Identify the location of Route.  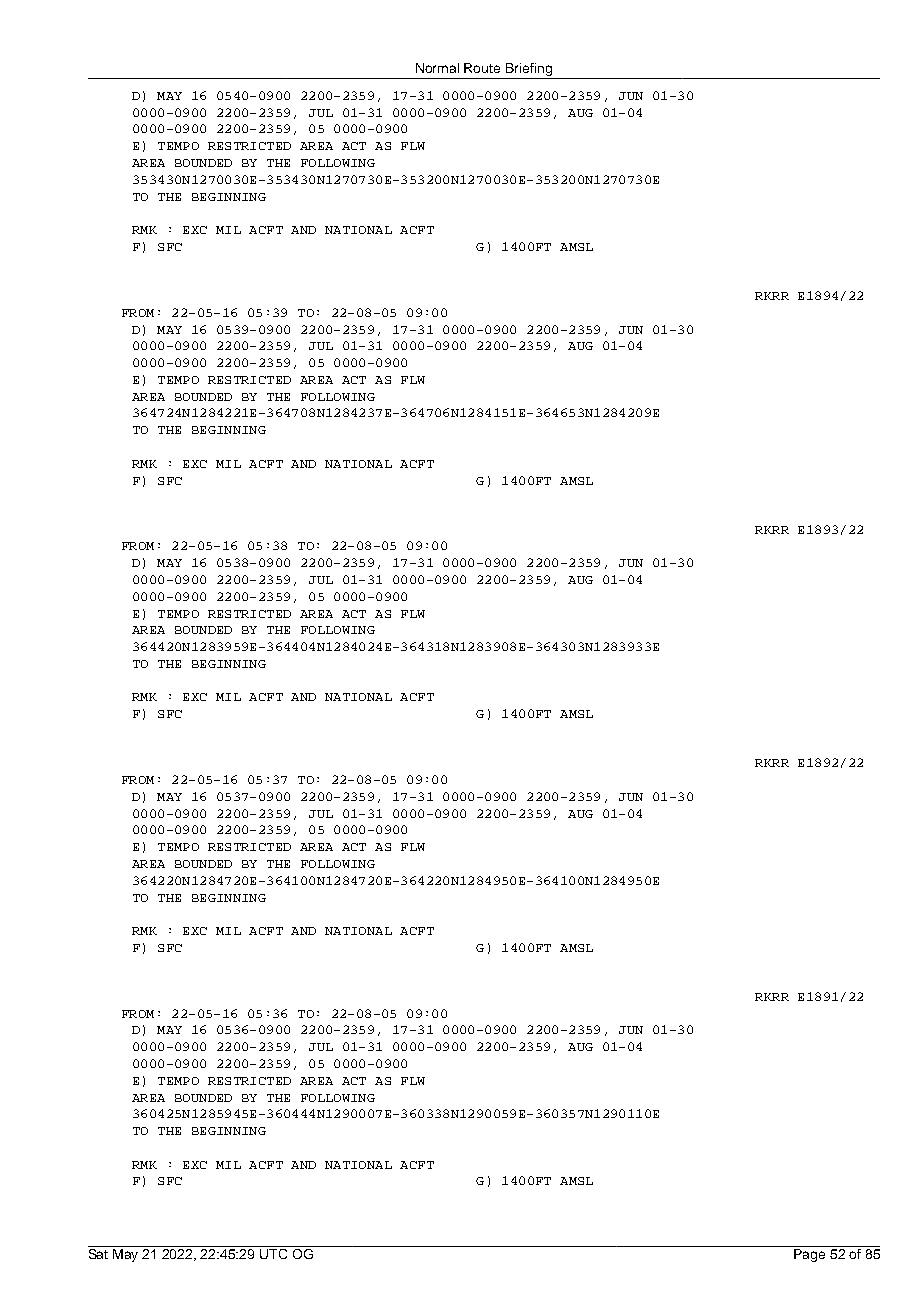
(482, 68).
